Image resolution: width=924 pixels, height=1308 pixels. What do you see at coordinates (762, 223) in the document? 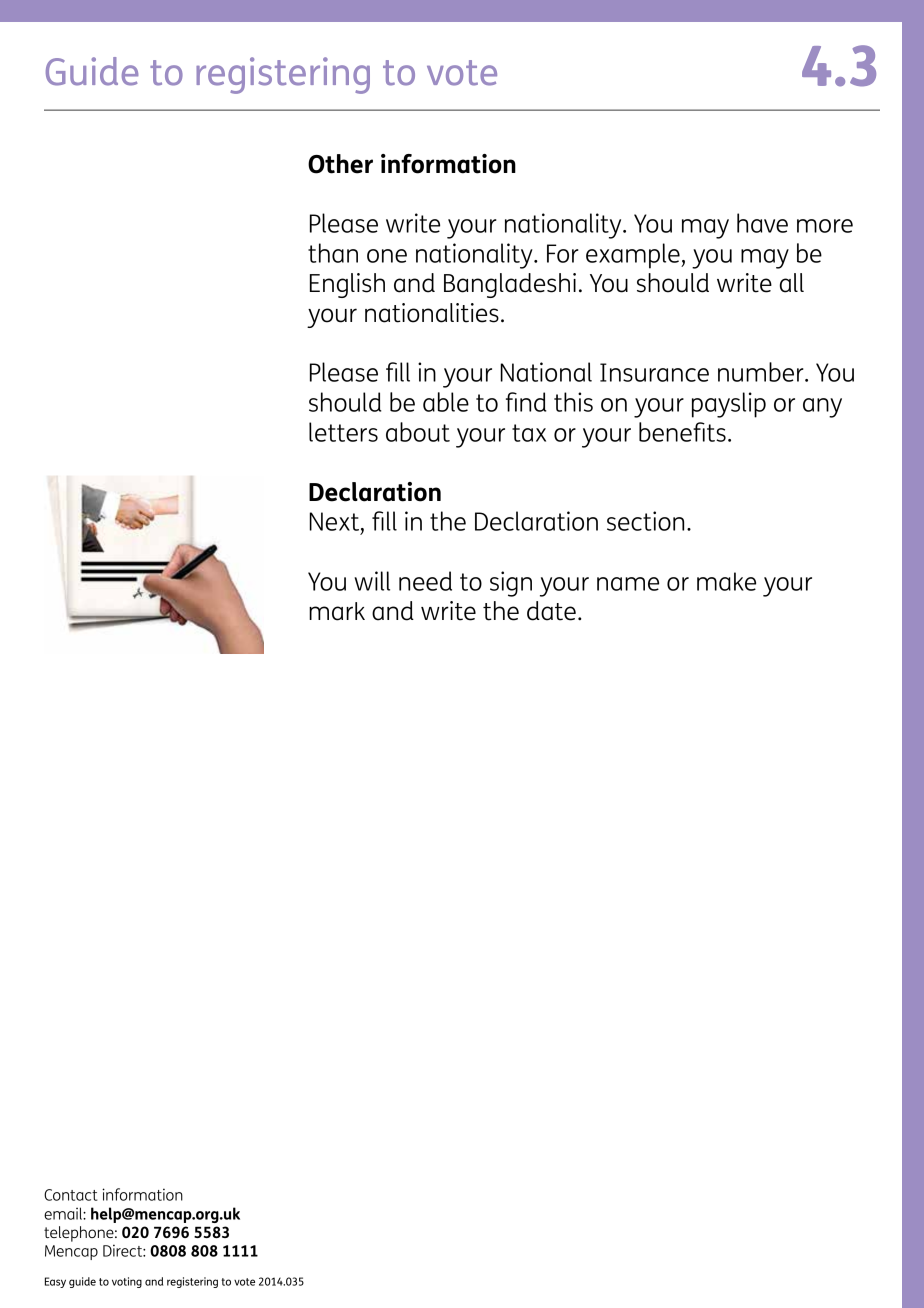
I see `have` at bounding box center [762, 223].
